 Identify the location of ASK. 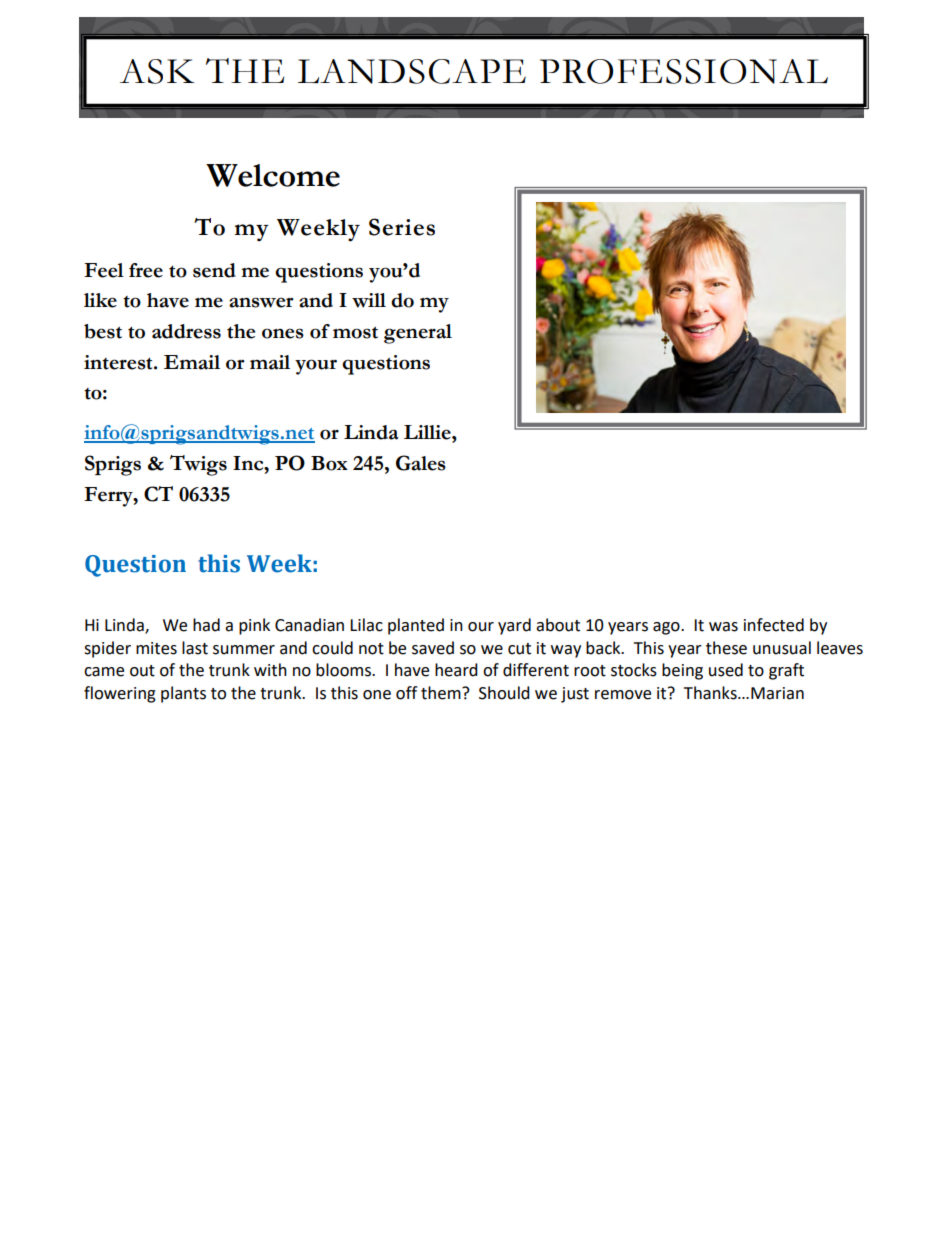
(157, 71).
